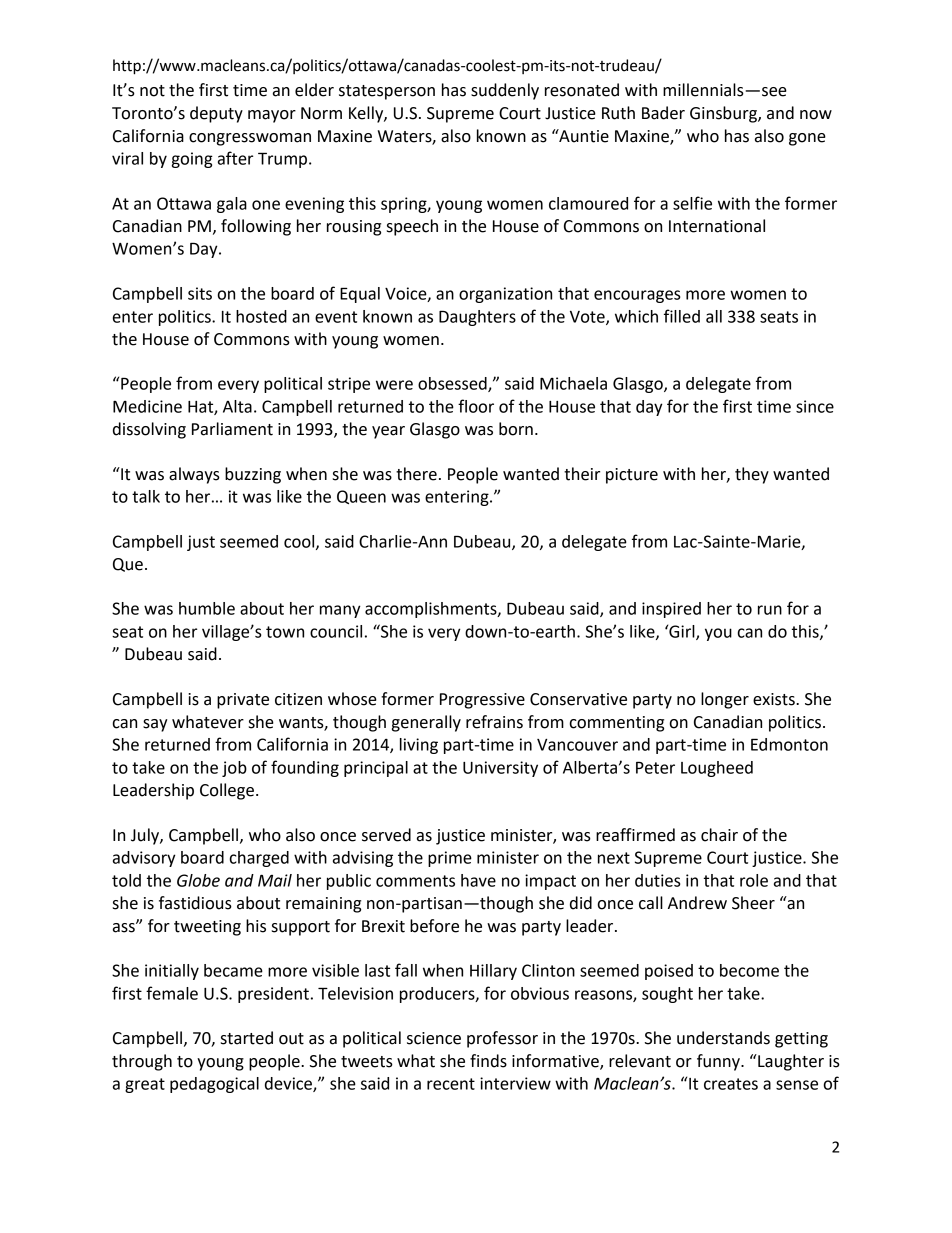  What do you see at coordinates (214, 1085) in the screenshot?
I see `pedagogical` at bounding box center [214, 1085].
